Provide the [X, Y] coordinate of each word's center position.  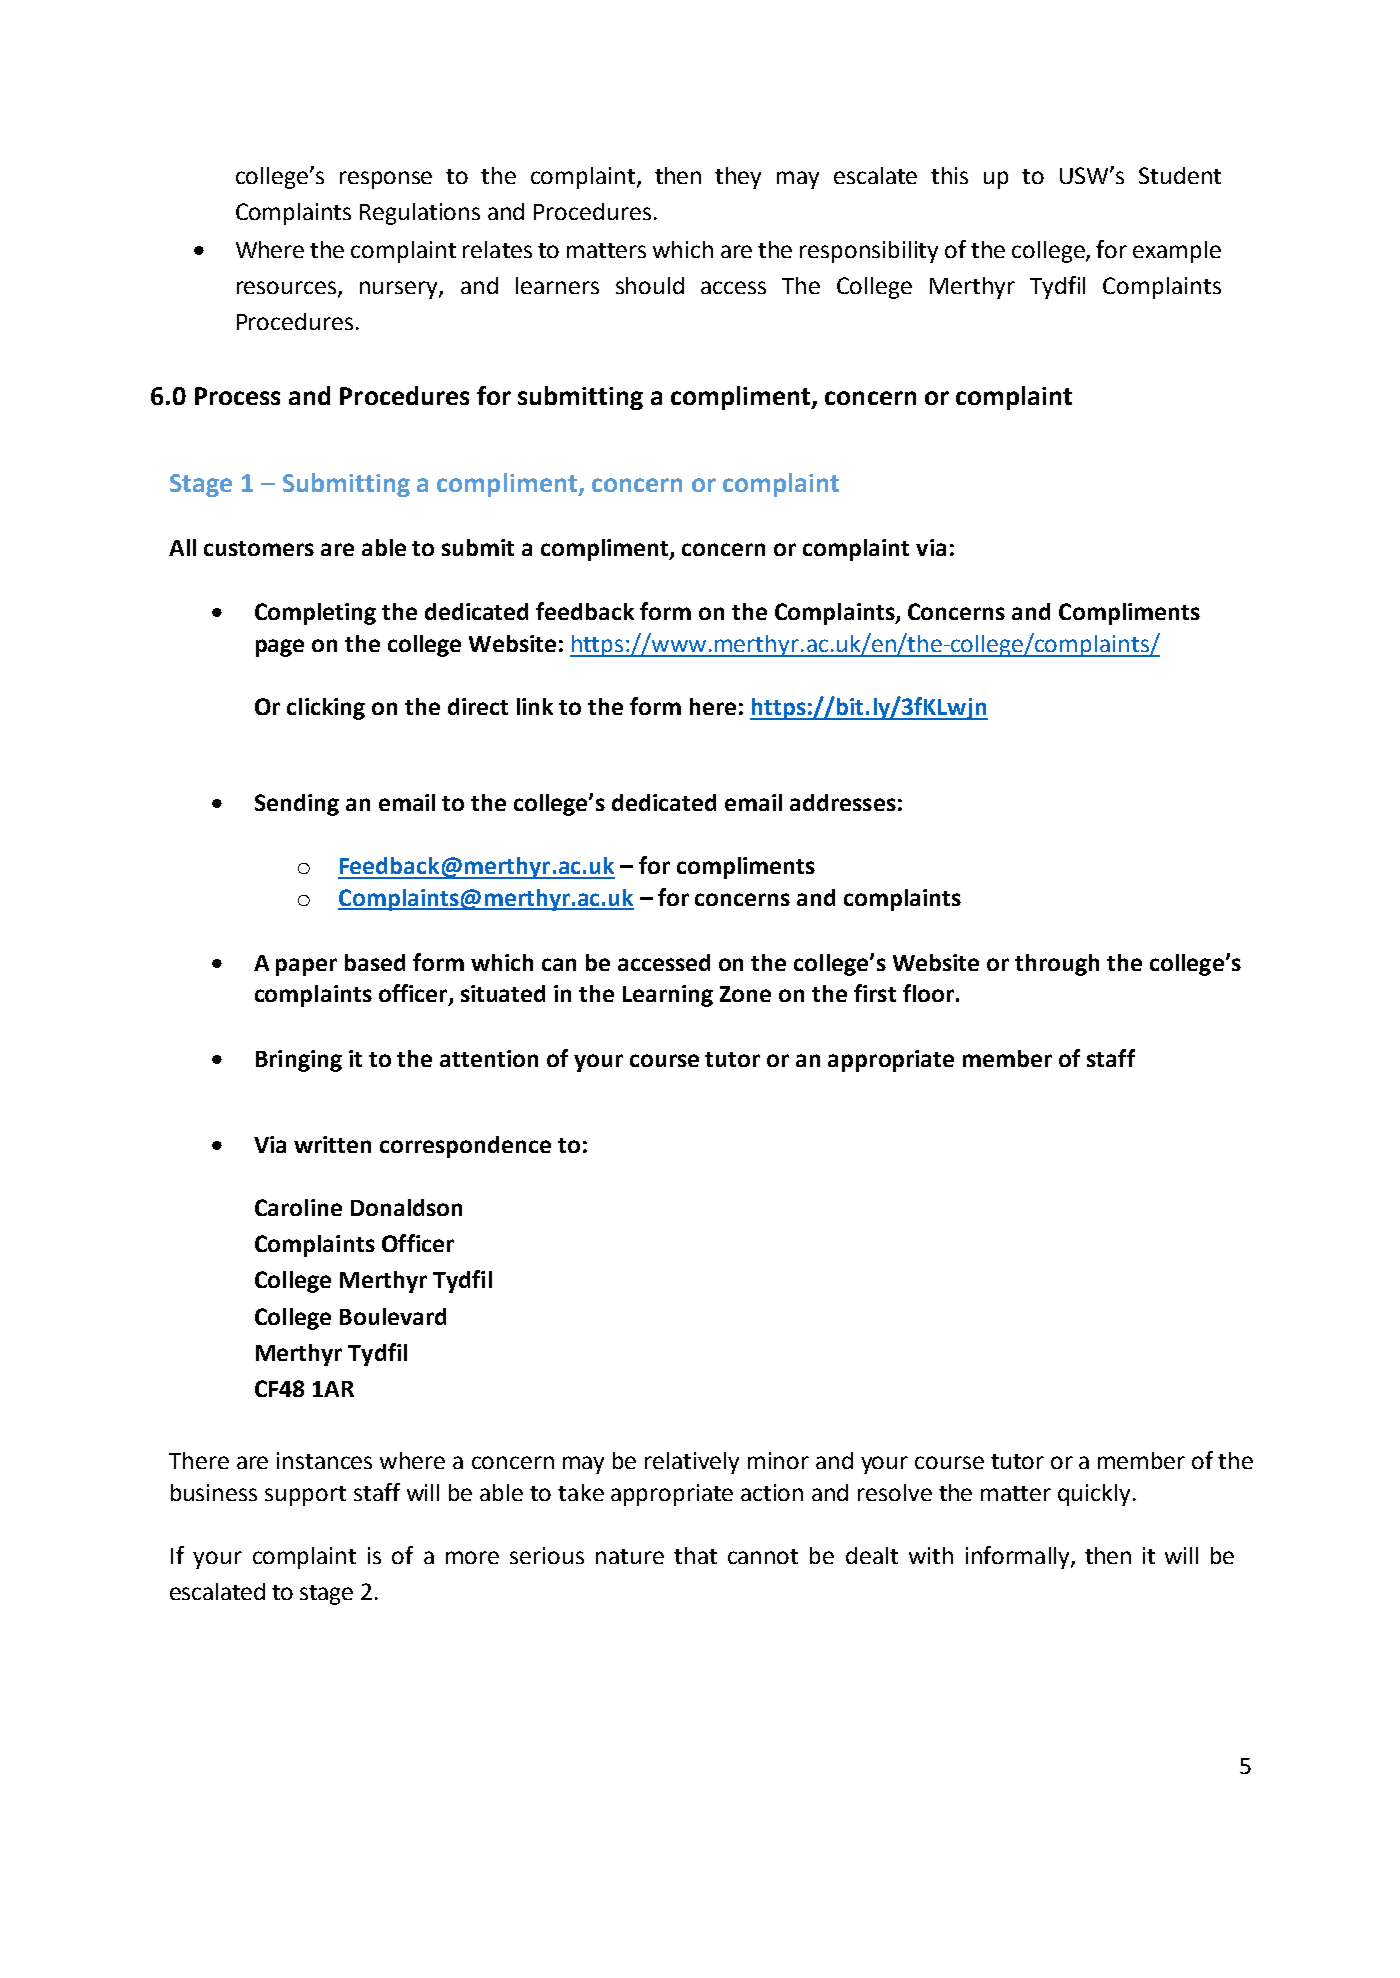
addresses [843, 802]
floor [928, 993]
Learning [668, 996]
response [386, 180]
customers [259, 548]
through [1057, 965]
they [738, 178]
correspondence [465, 1147]
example [1177, 252]
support [305, 1496]
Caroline [298, 1207]
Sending [297, 805]
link [535, 706]
